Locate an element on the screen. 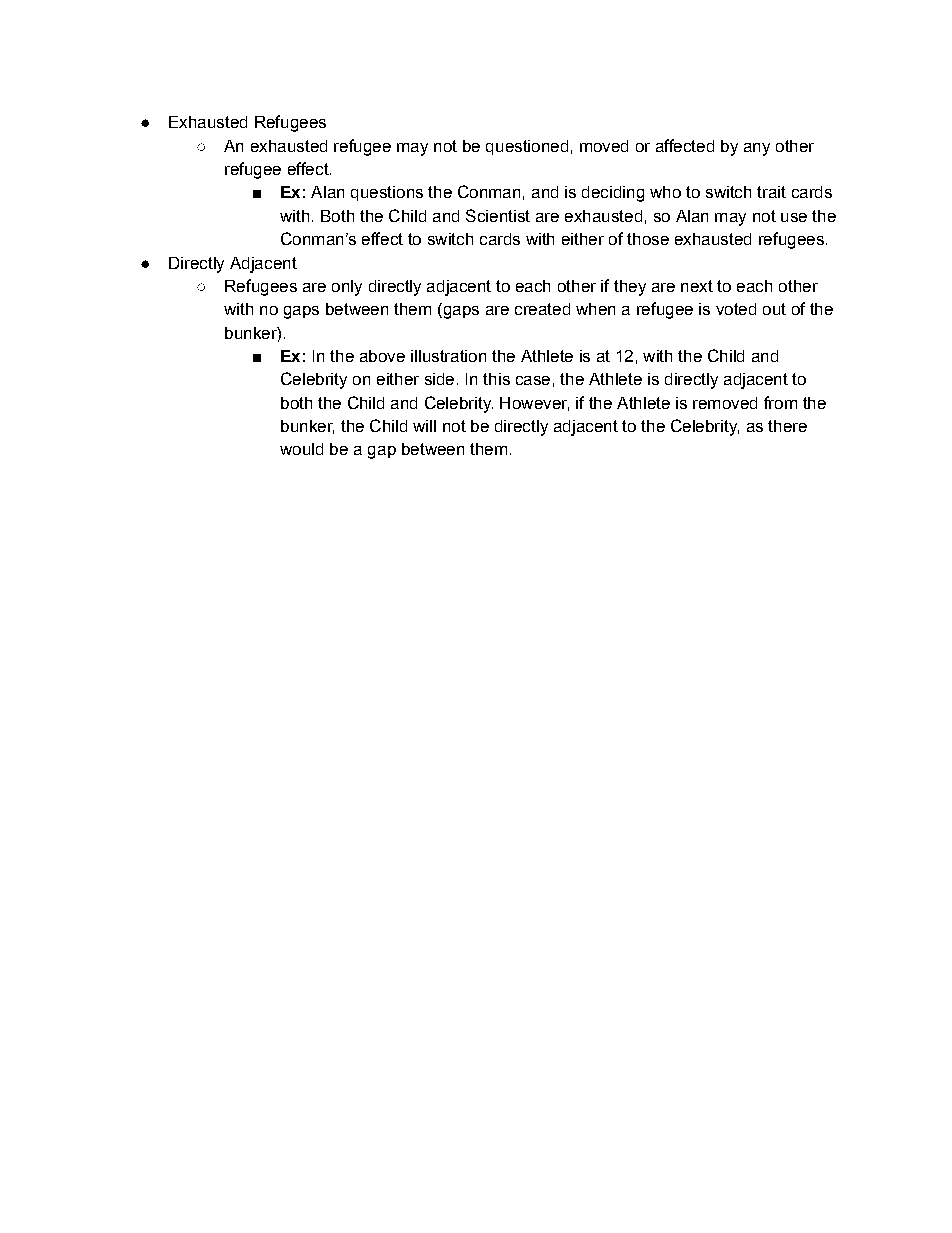 The height and width of the screenshot is (1233, 952). those is located at coordinates (648, 239).
